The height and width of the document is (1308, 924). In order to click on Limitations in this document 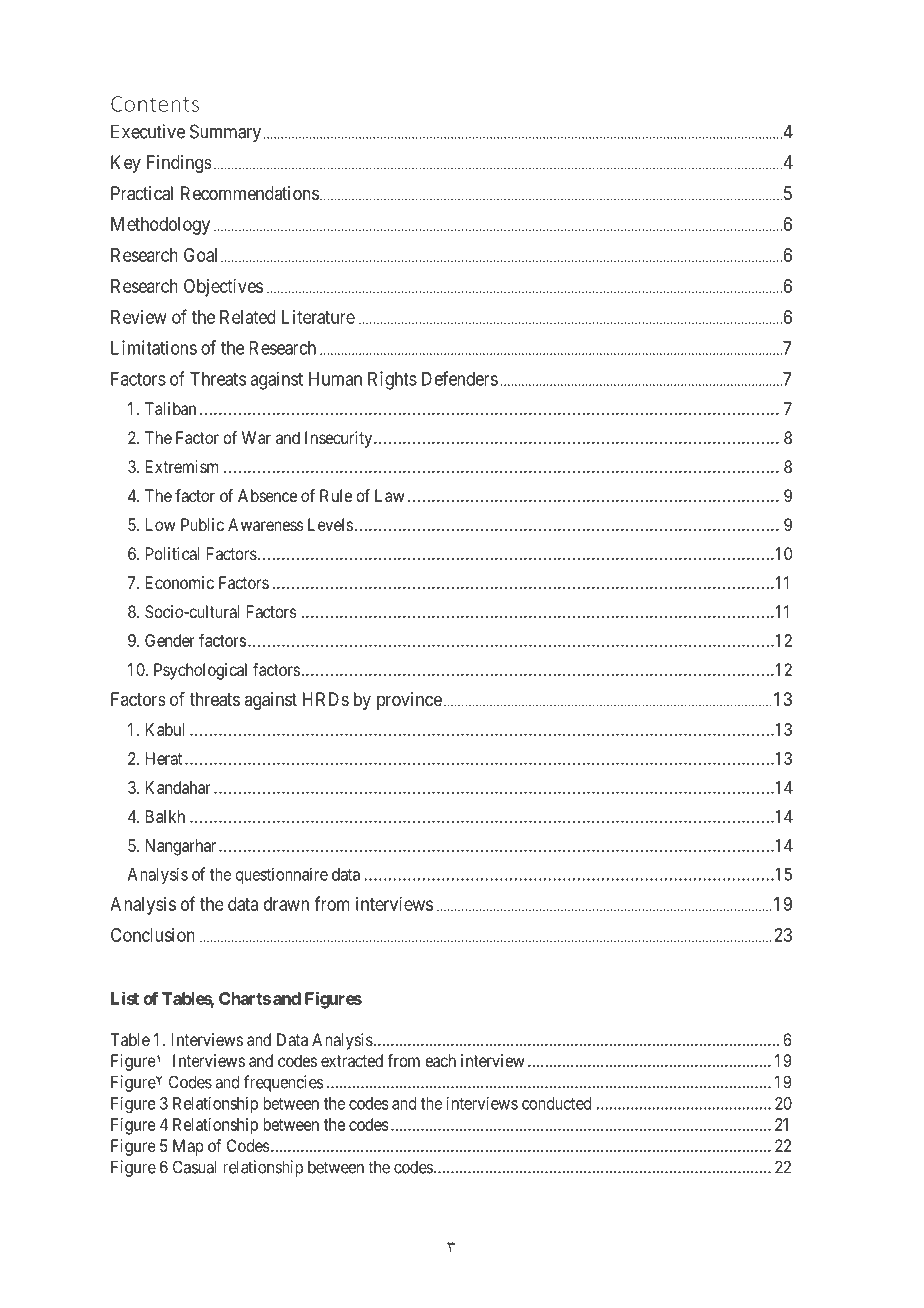, I will do `click(154, 347)`.
